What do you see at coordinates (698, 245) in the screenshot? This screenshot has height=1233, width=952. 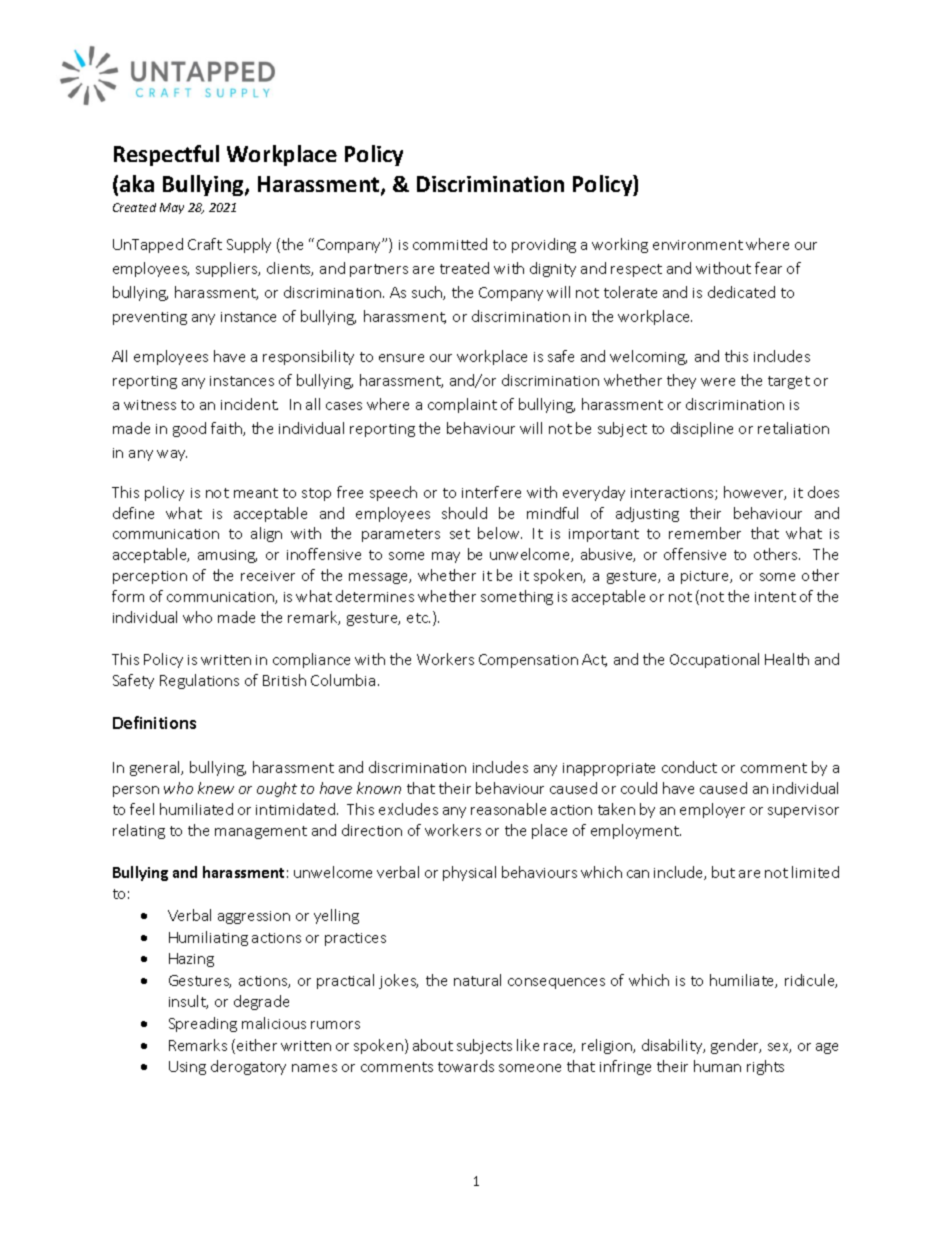 I see `environment` at bounding box center [698, 245].
